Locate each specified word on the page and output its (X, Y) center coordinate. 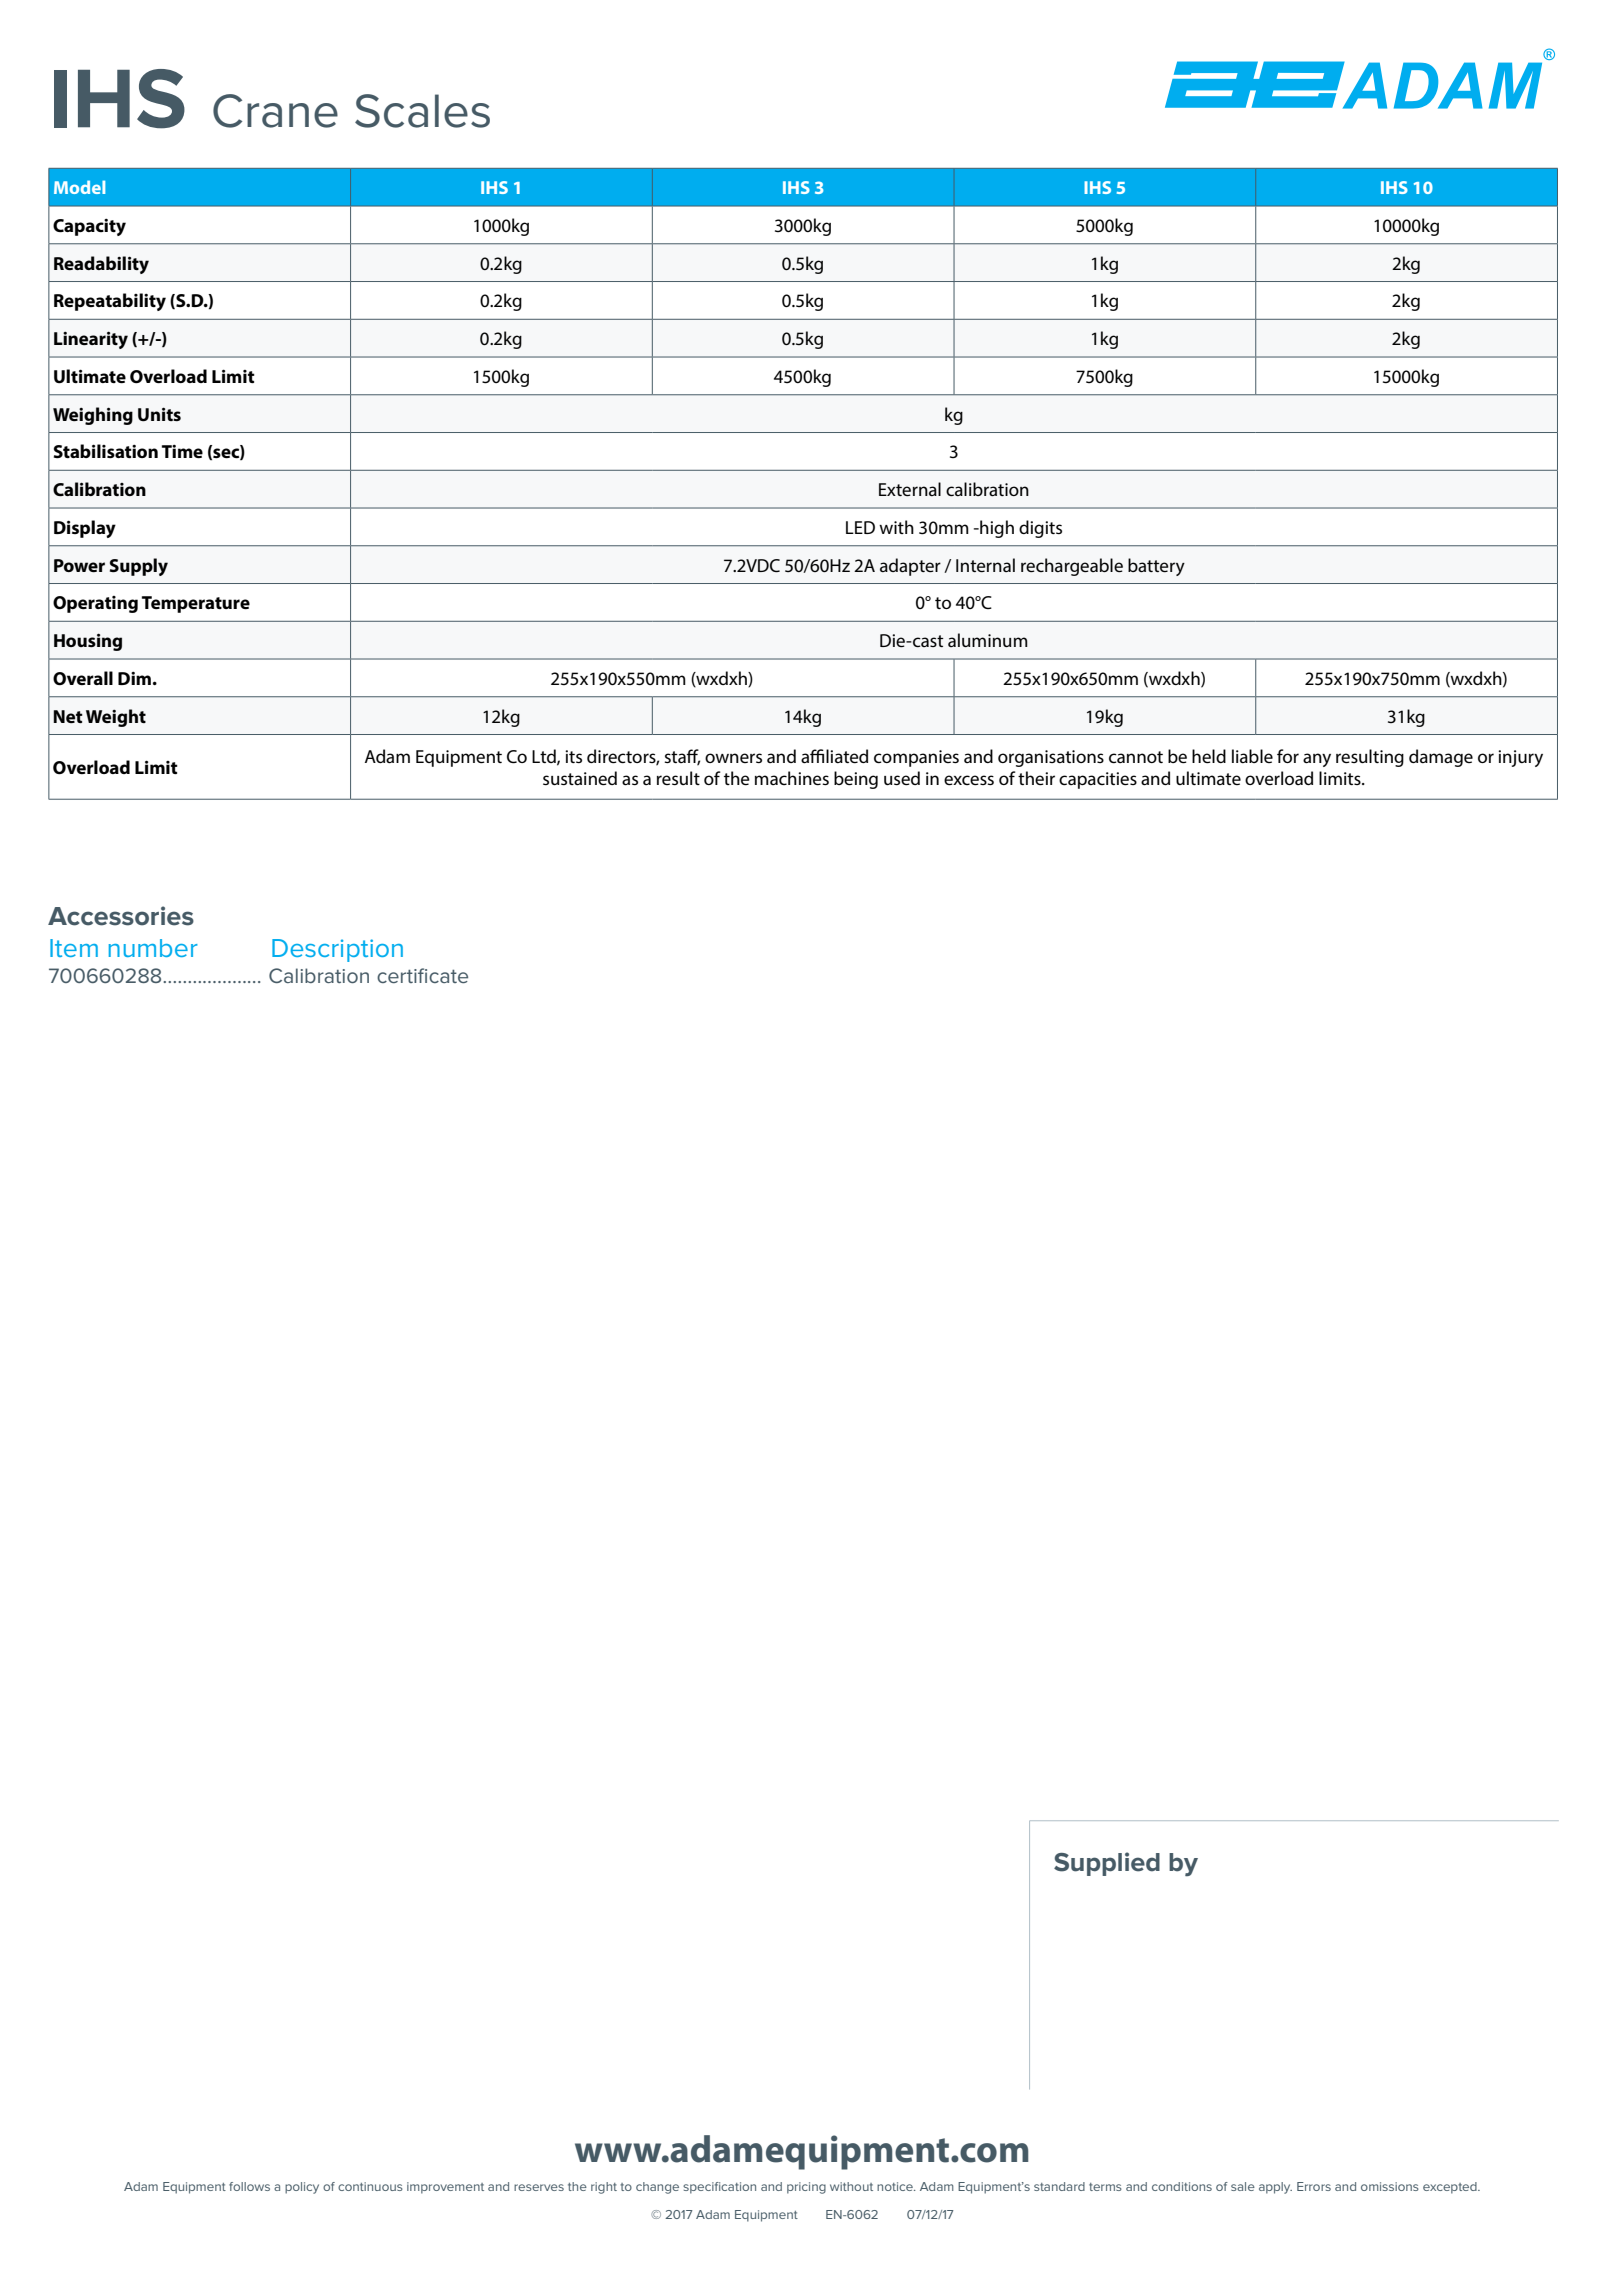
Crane (275, 111)
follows (249, 2186)
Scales (422, 111)
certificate (422, 975)
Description (337, 950)
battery (1156, 567)
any (1317, 760)
